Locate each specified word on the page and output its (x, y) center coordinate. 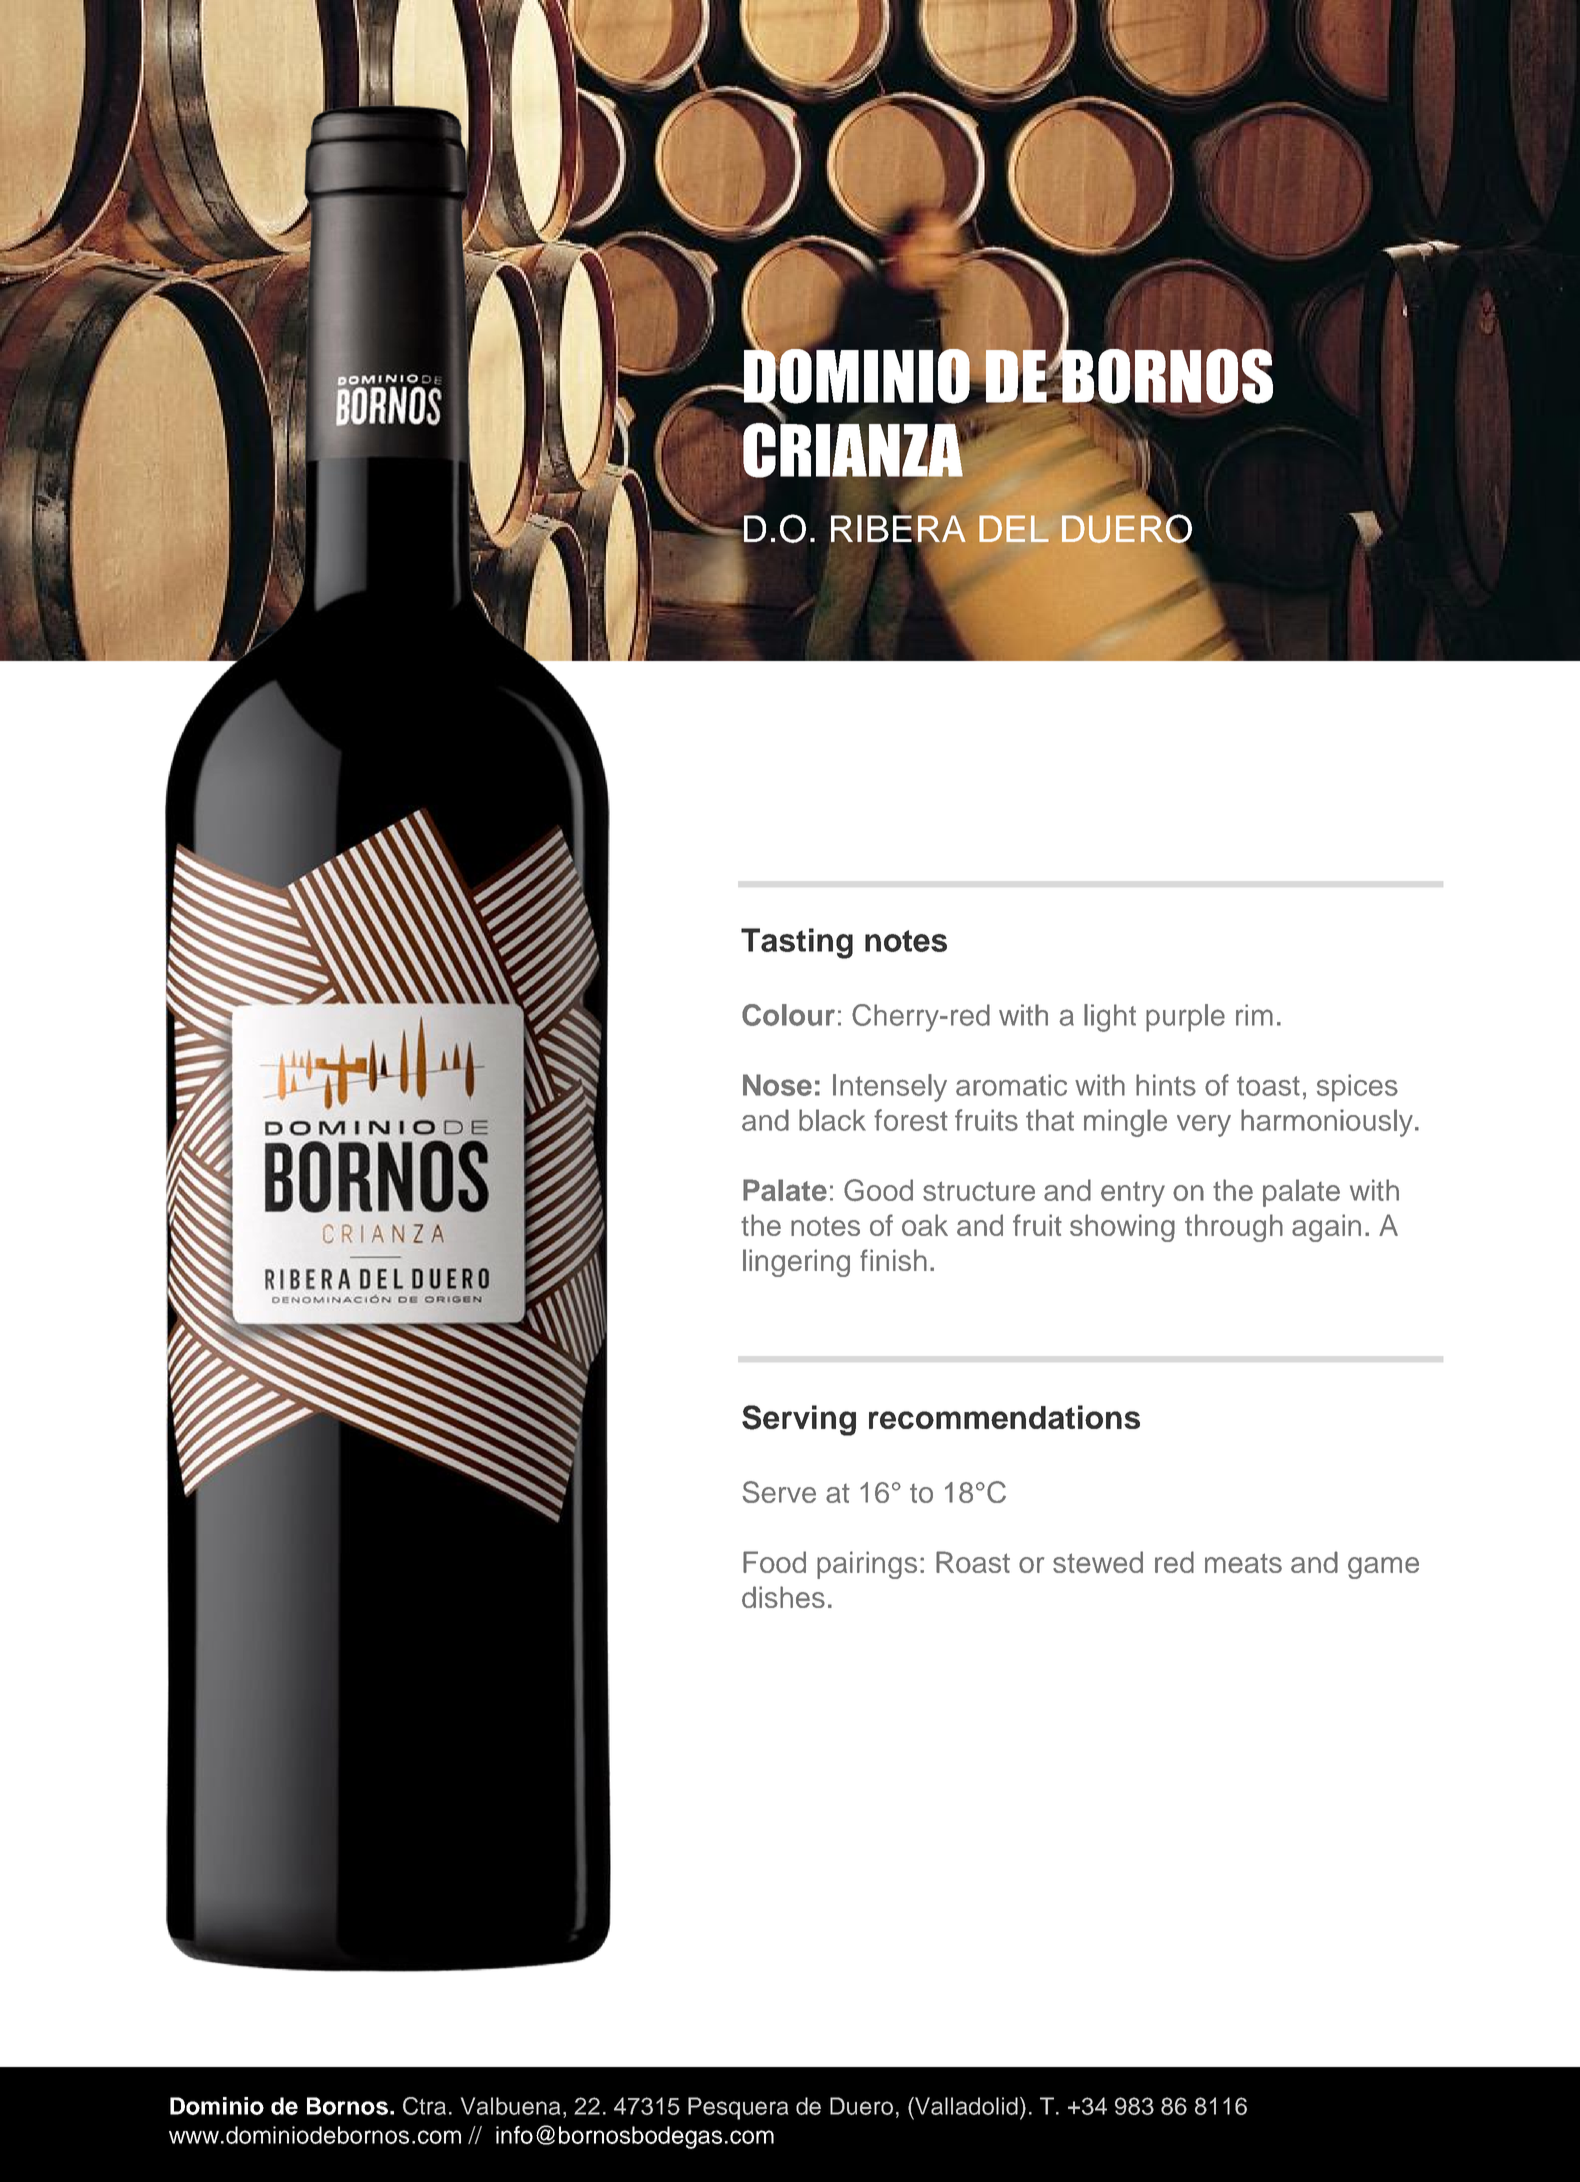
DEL (1014, 528)
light (1110, 1018)
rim (1254, 1015)
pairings (867, 1565)
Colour (788, 1015)
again (1326, 1228)
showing (1122, 1228)
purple (1185, 1018)
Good (878, 1190)
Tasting (797, 943)
